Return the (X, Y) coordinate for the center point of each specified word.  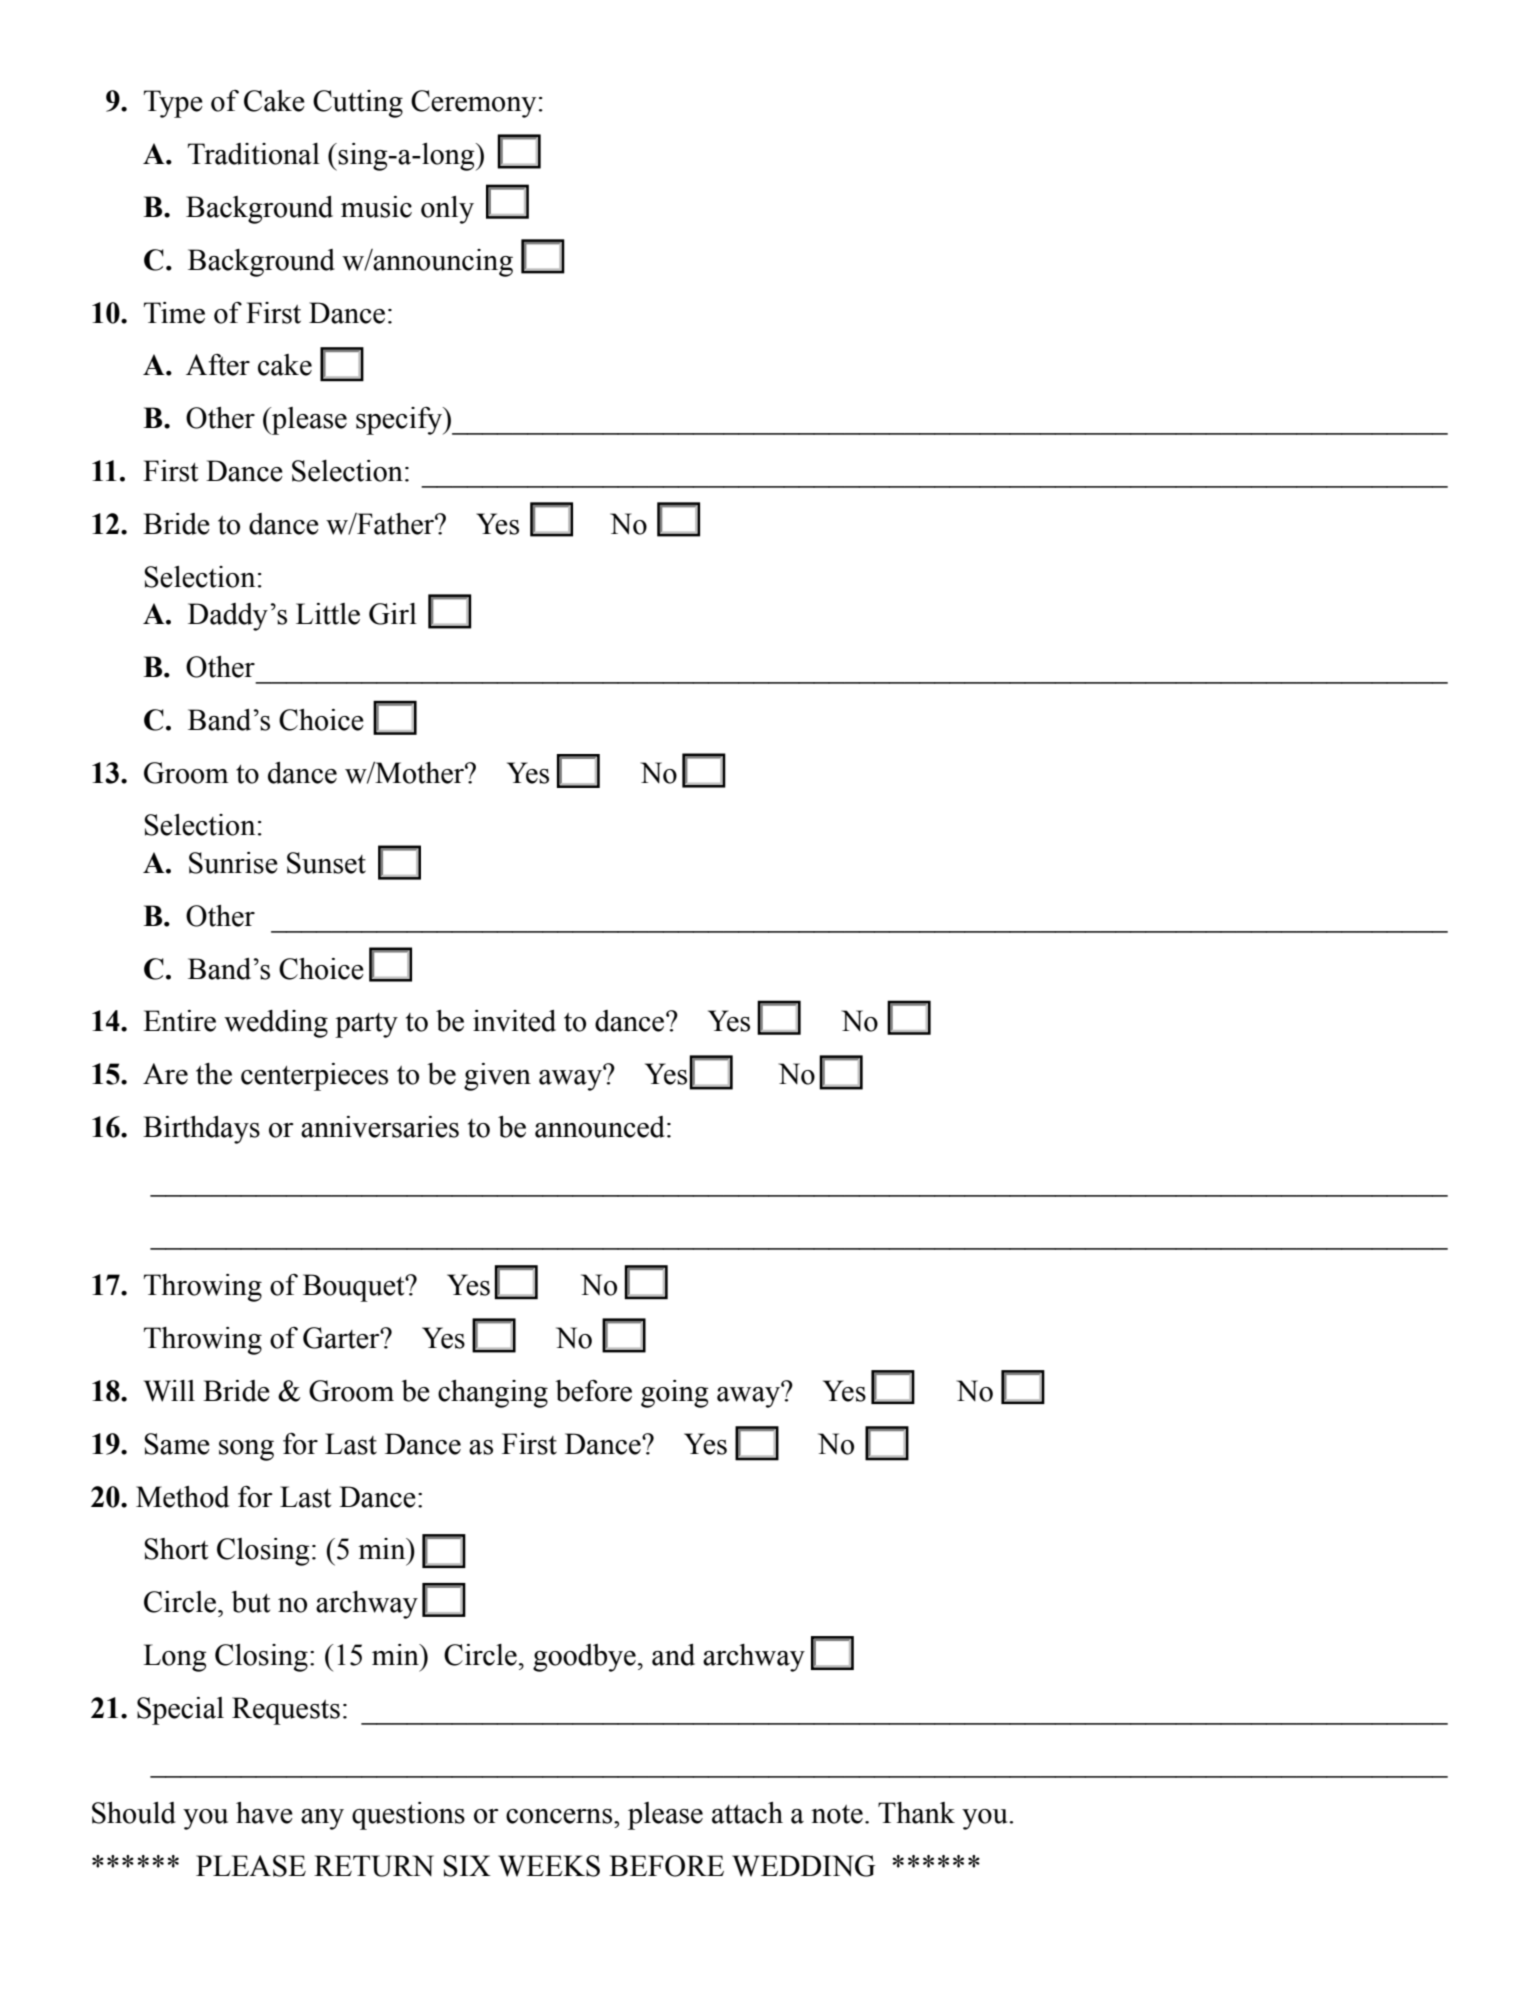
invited (514, 1021)
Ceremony (473, 104)
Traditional (254, 154)
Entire (179, 1021)
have (264, 1813)
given (497, 1077)
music (376, 207)
